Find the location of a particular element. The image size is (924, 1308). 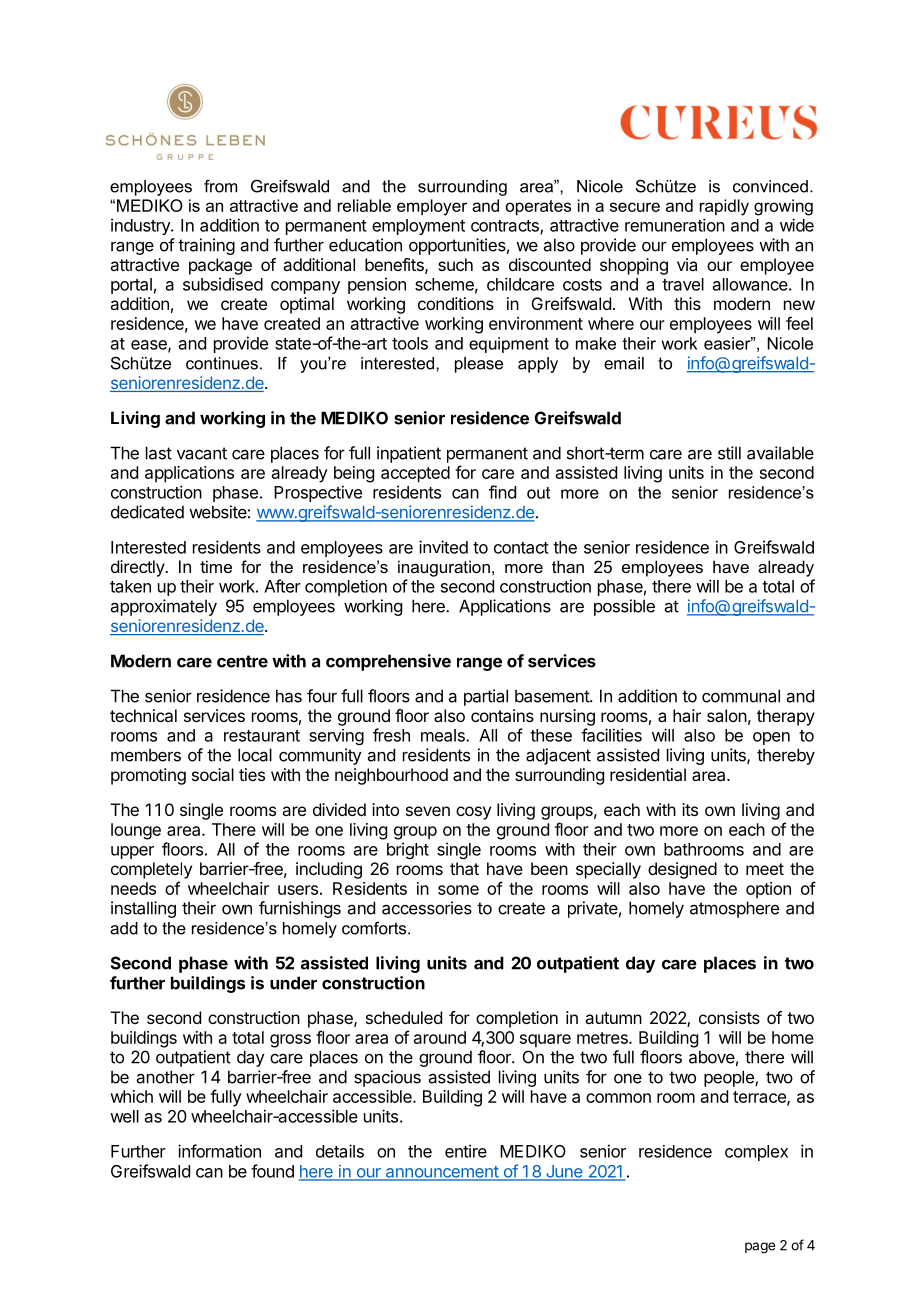

training is located at coordinates (206, 246).
